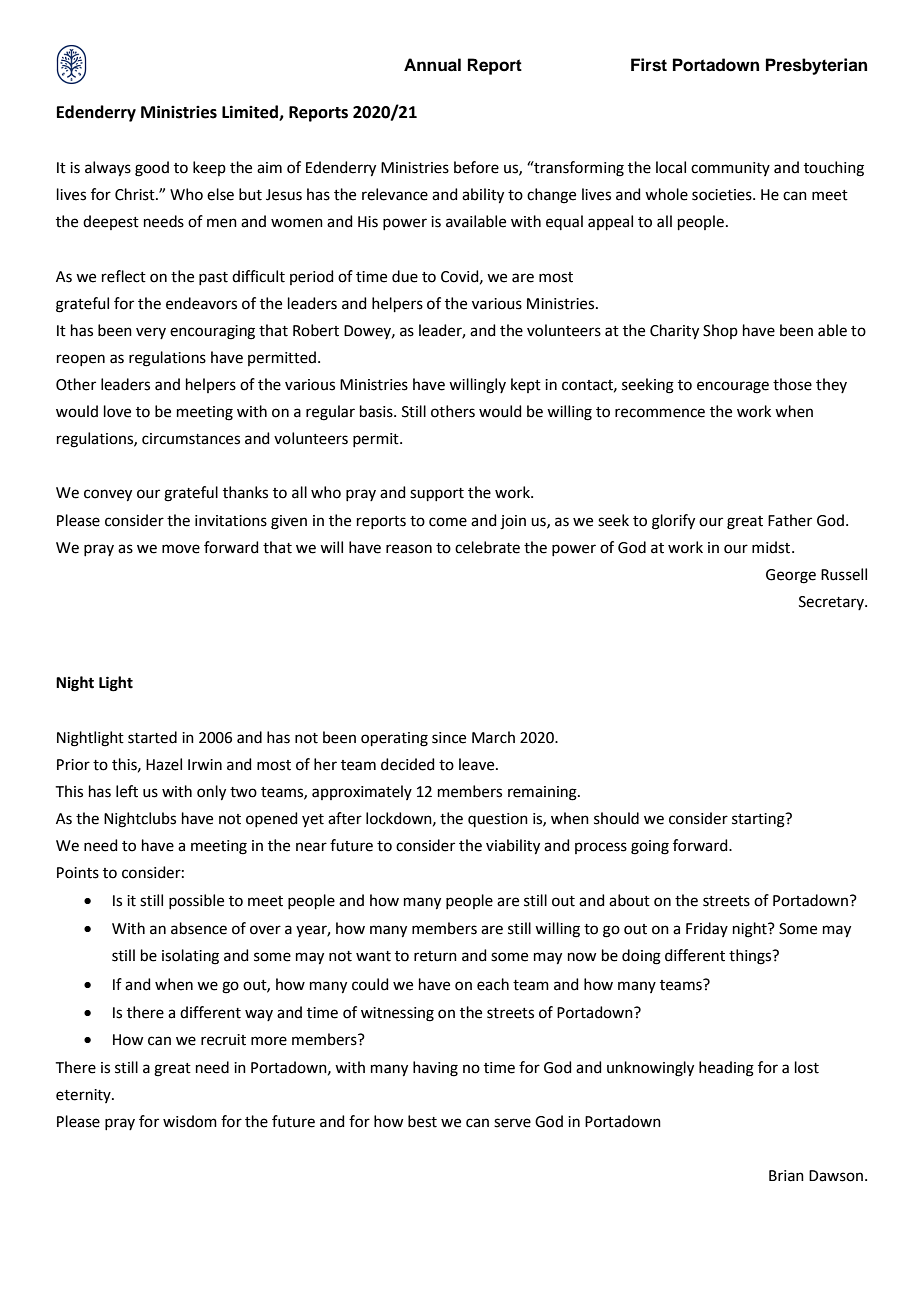 This document has height=1308, width=924. Describe the element at coordinates (498, 820) in the document. I see `question` at that location.
